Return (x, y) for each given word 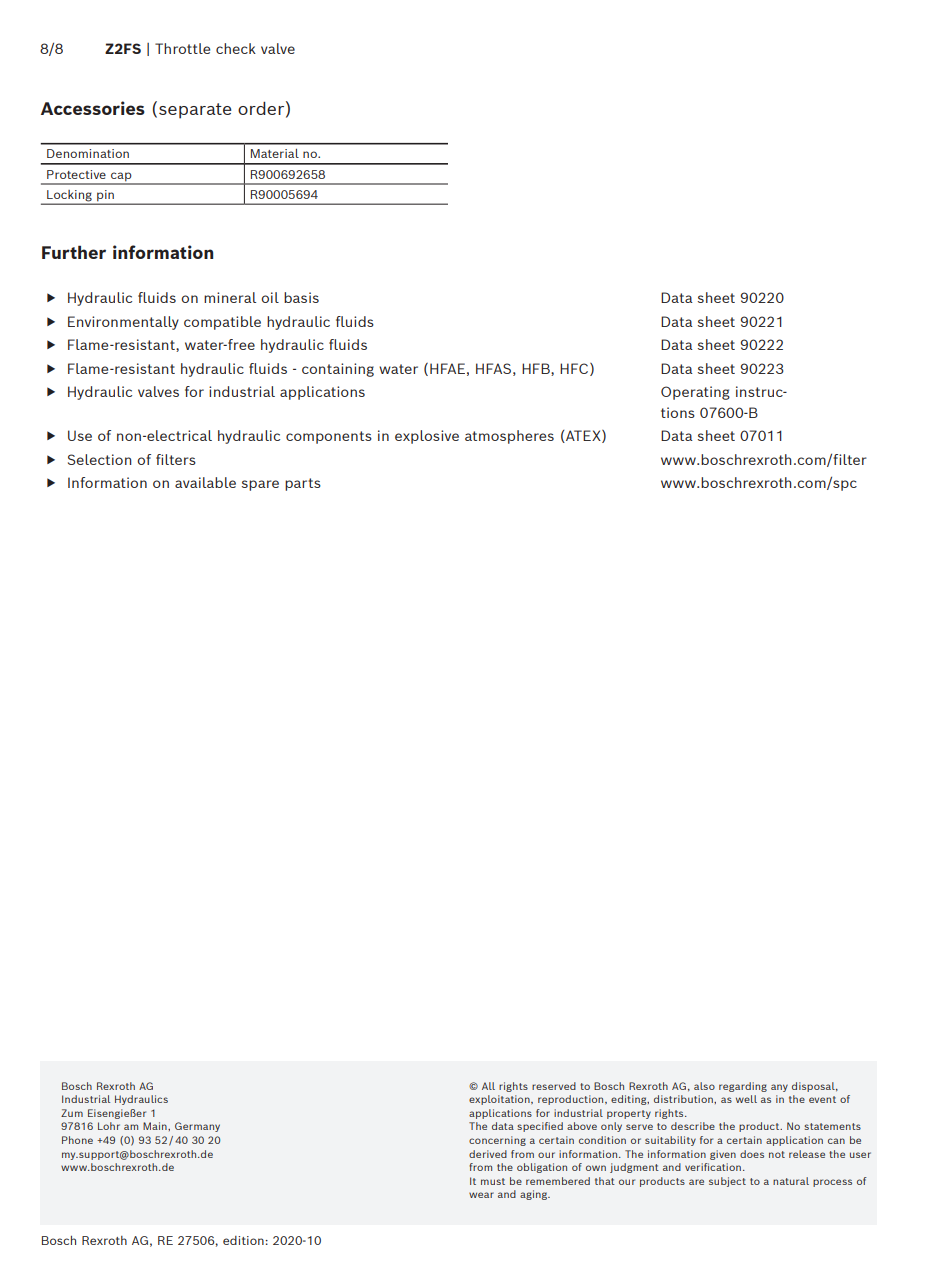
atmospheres (509, 437)
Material (275, 153)
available (205, 482)
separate (195, 111)
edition (244, 1240)
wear (481, 1195)
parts (303, 484)
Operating (695, 393)
